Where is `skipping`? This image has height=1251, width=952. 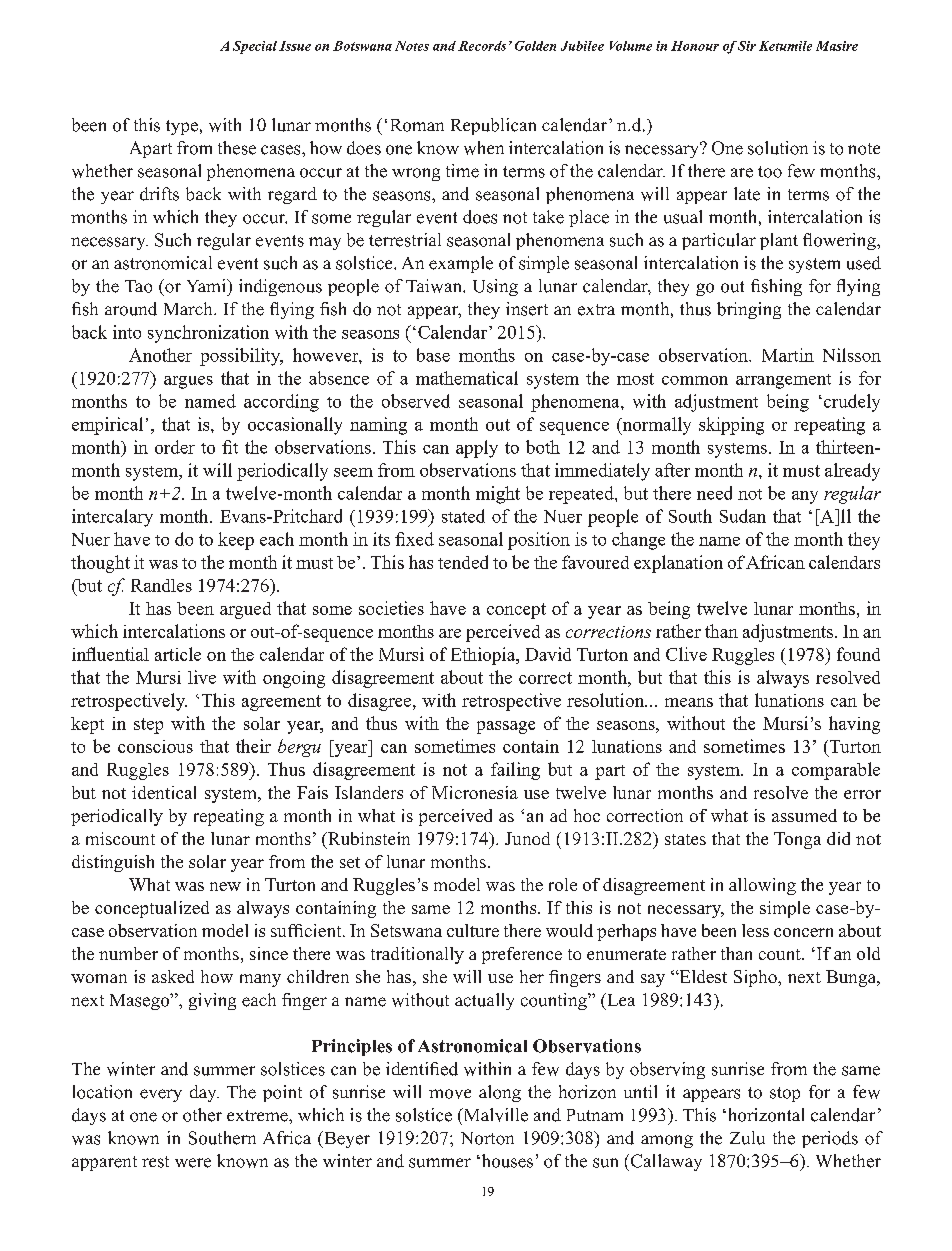
skipping is located at coordinates (731, 426).
